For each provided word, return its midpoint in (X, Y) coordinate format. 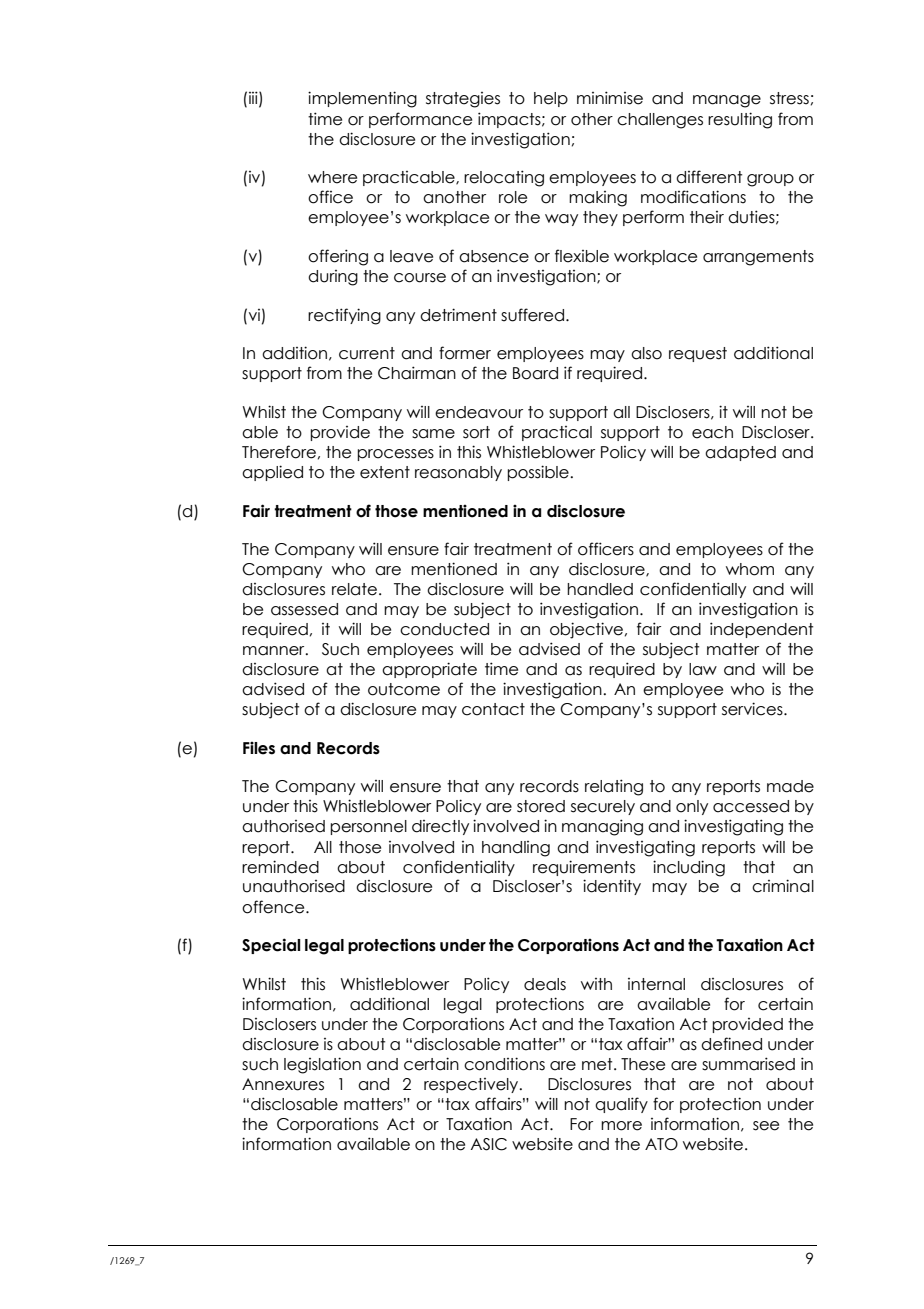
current (367, 353)
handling (516, 849)
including (689, 868)
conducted (444, 629)
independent (761, 630)
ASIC (489, 1144)
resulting (740, 120)
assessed (304, 609)
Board (535, 373)
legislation (322, 1065)
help (551, 99)
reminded (280, 867)
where (332, 177)
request (698, 354)
